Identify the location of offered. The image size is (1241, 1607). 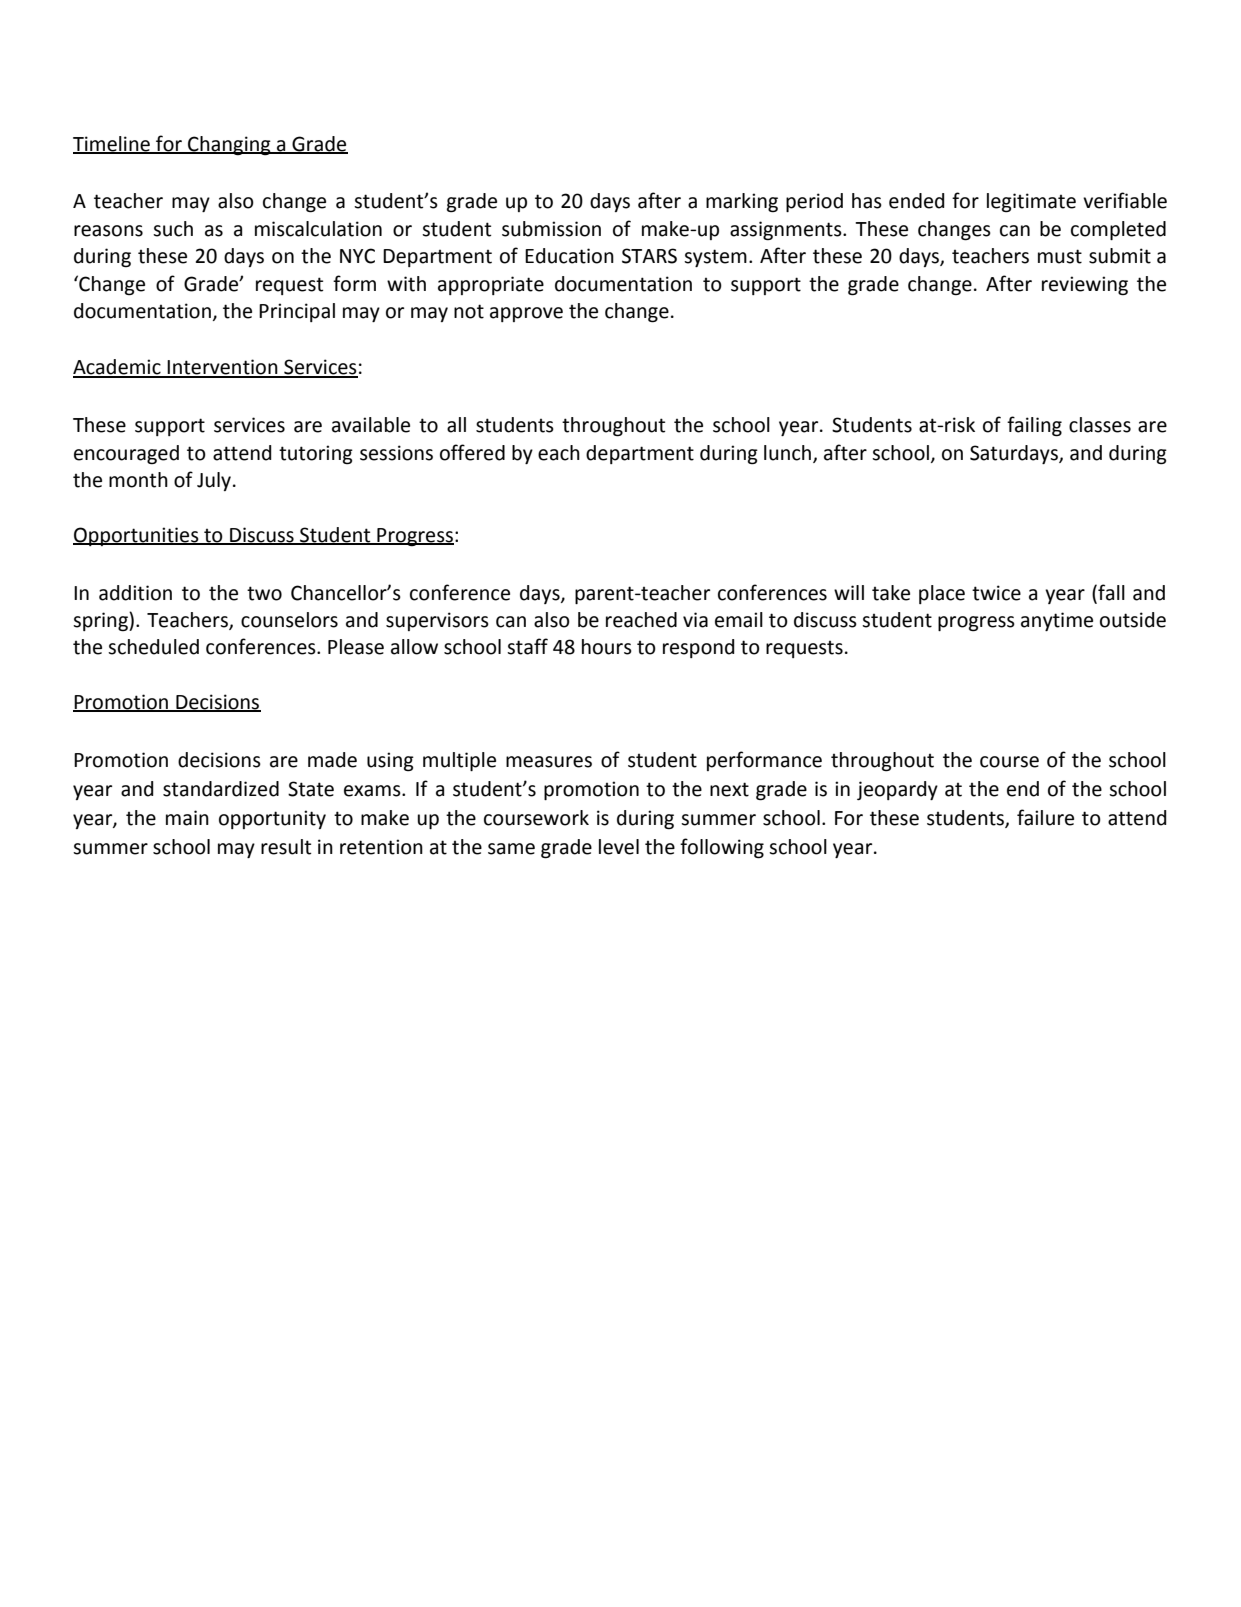
(472, 452).
